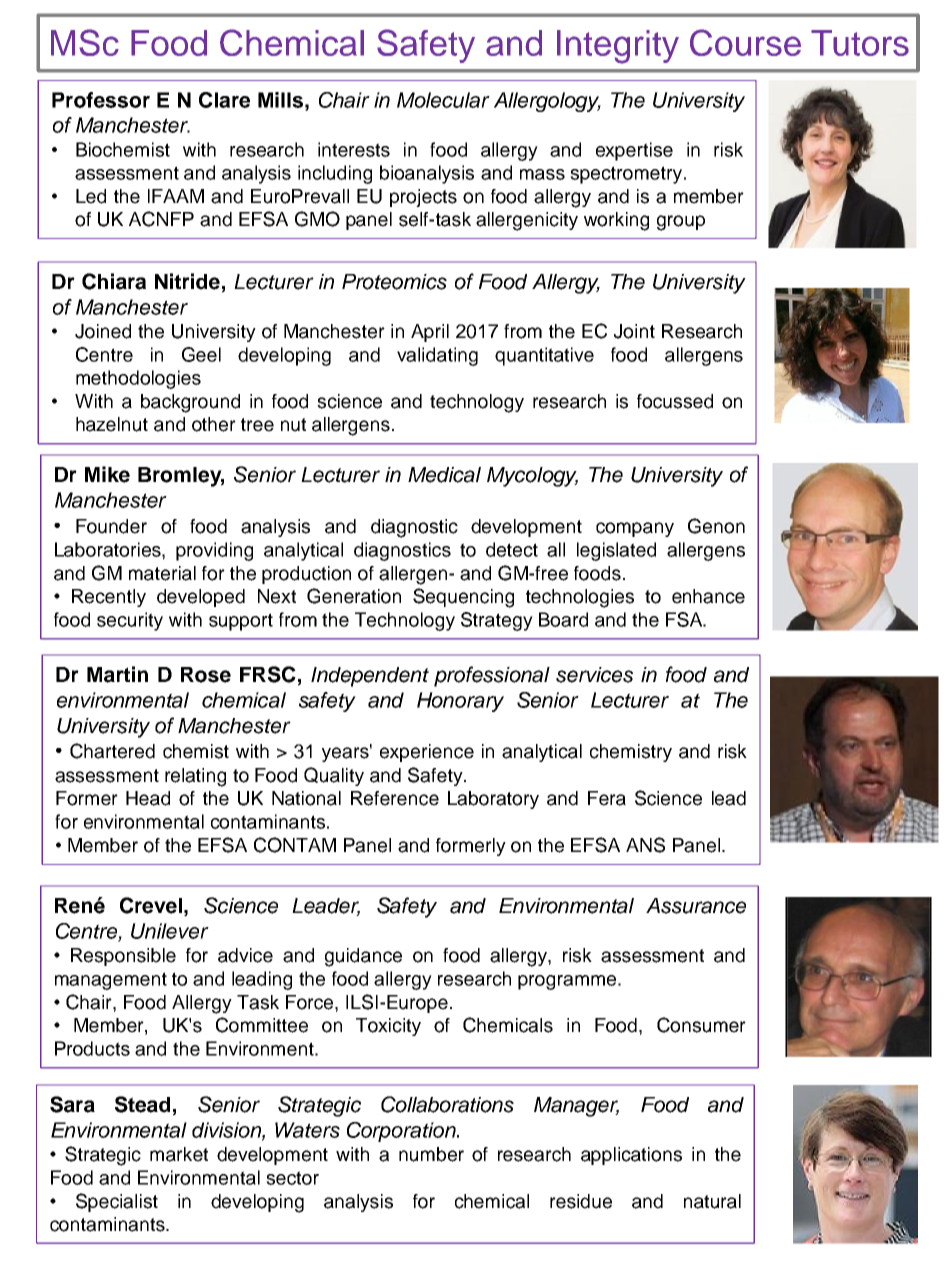 Image resolution: width=952 pixels, height=1270 pixels. What do you see at coordinates (430, 333) in the screenshot?
I see `April` at bounding box center [430, 333].
